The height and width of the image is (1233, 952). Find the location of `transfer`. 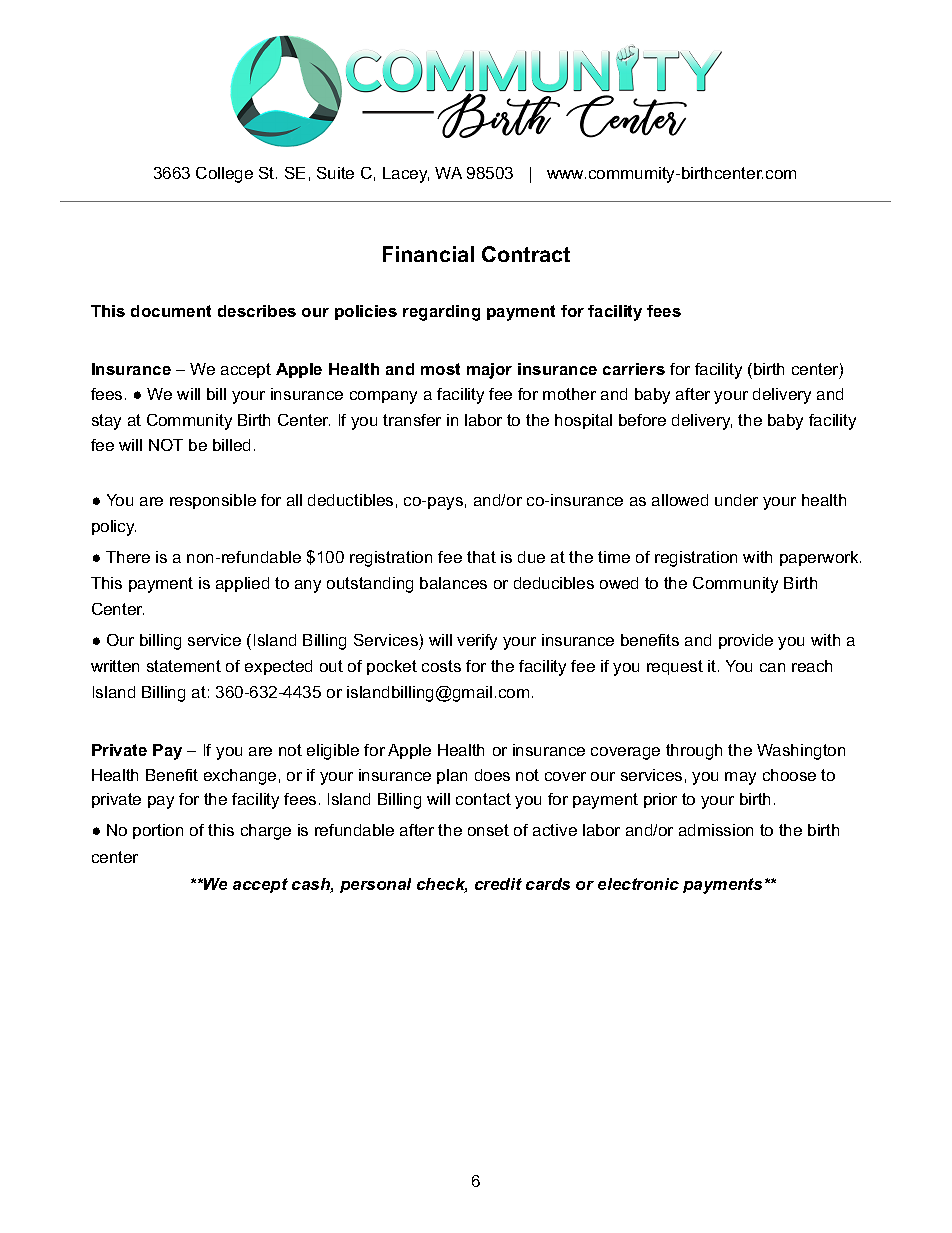

transfer is located at coordinates (412, 420).
